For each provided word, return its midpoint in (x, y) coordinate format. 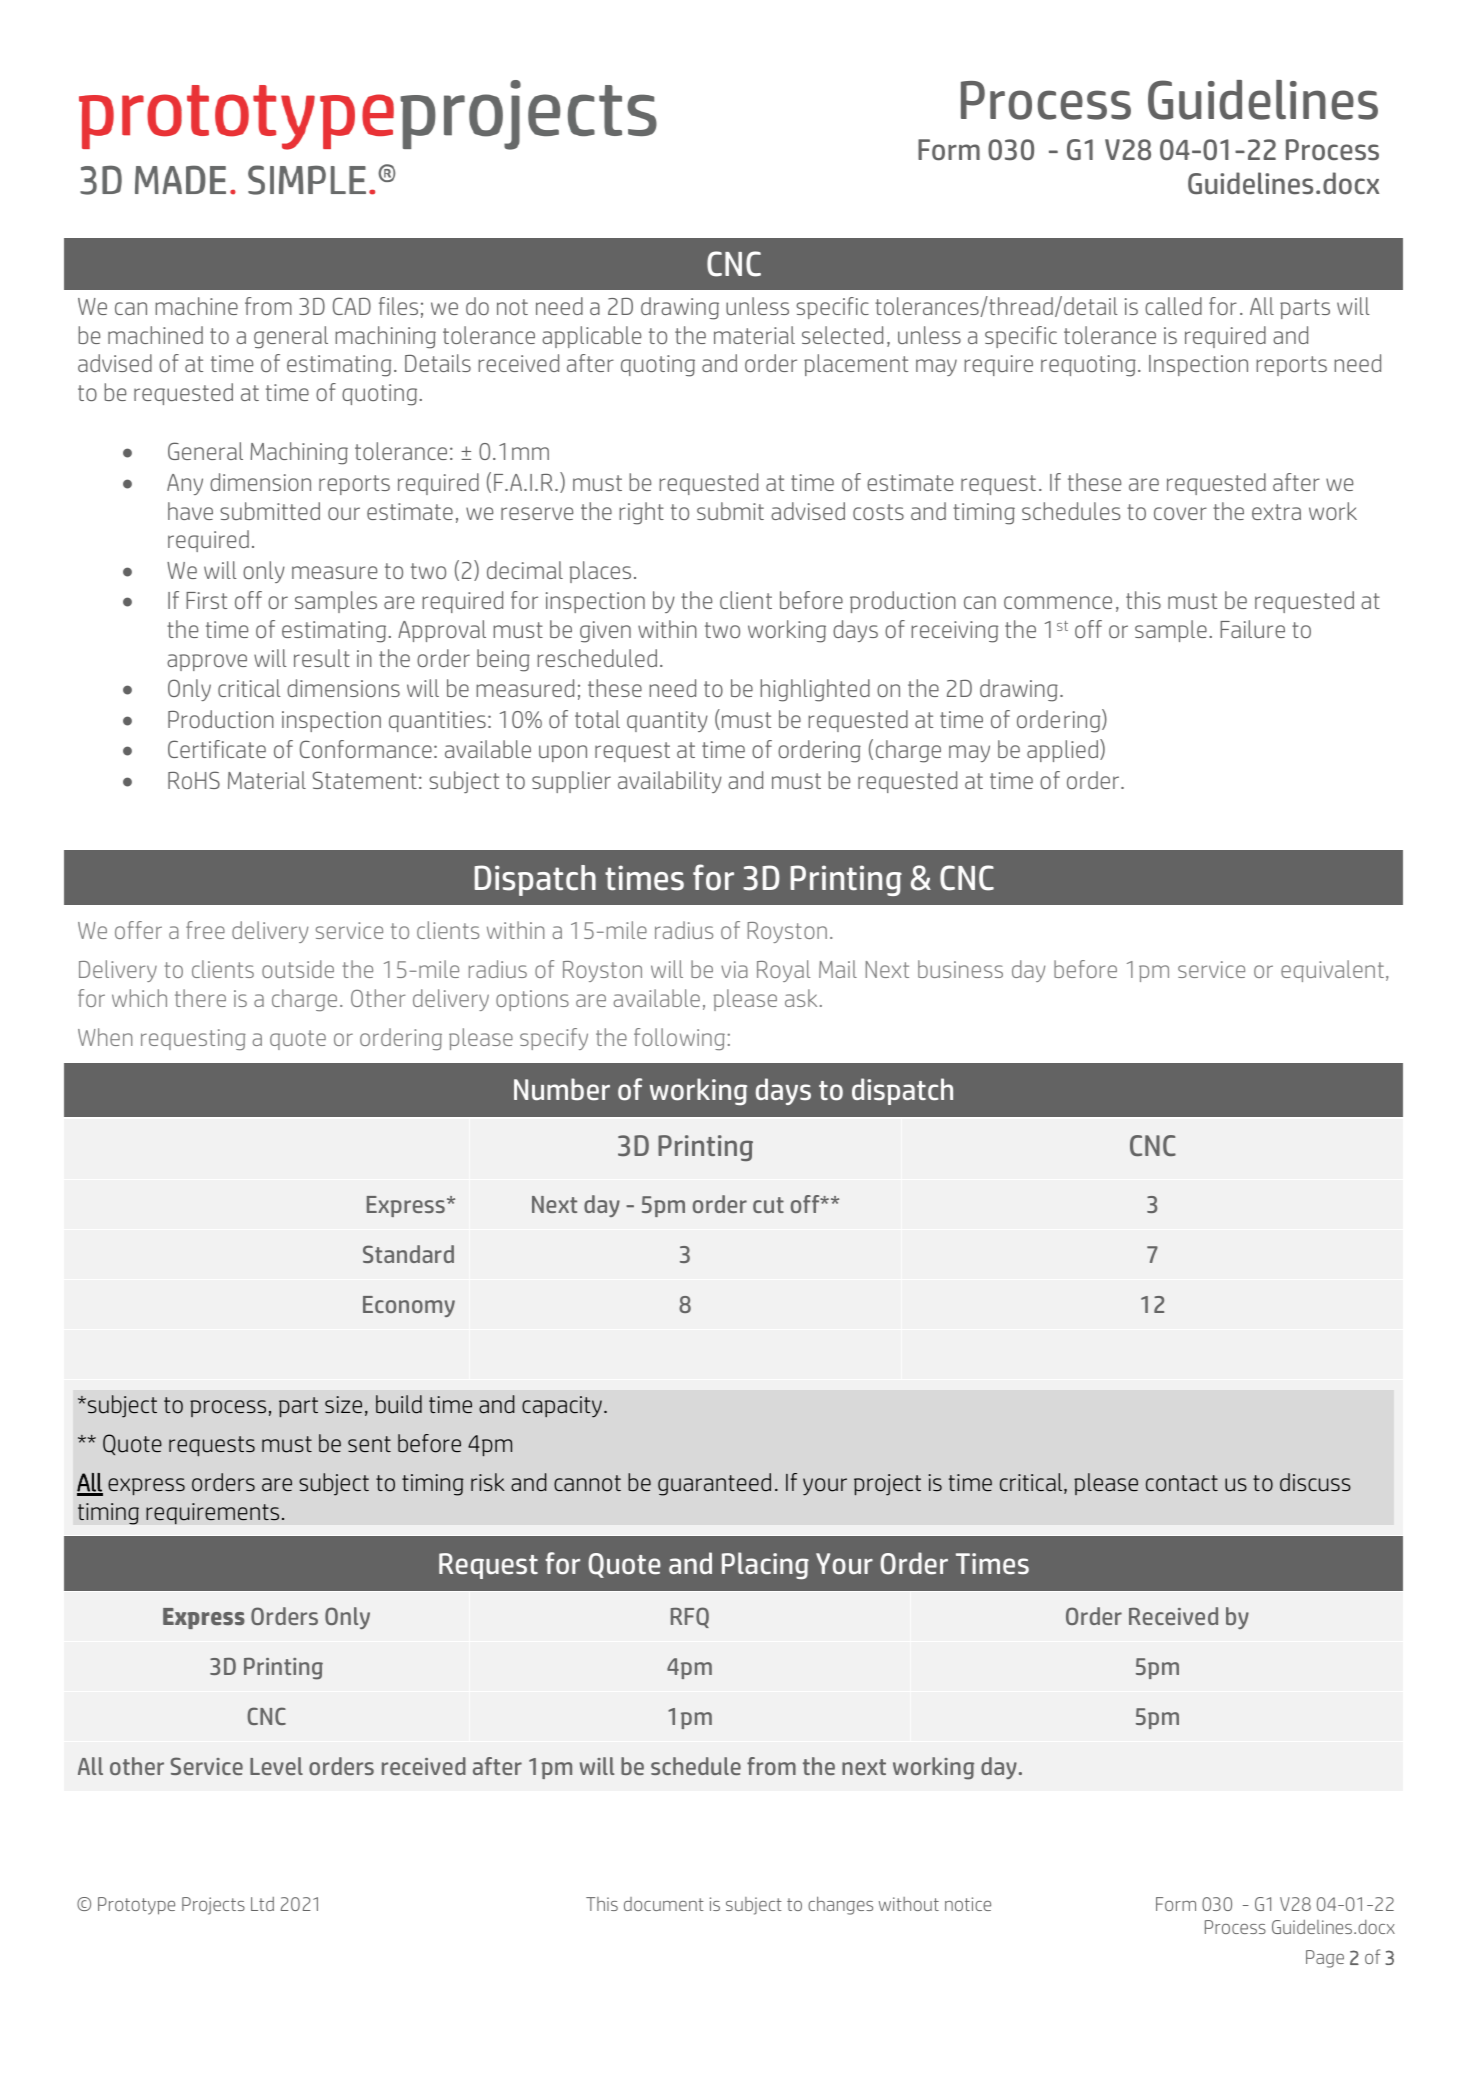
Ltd (262, 1904)
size (343, 1404)
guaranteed (714, 1484)
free (205, 930)
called (1173, 306)
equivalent (1332, 971)
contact (1182, 1483)
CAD (352, 306)
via (734, 969)
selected (842, 335)
